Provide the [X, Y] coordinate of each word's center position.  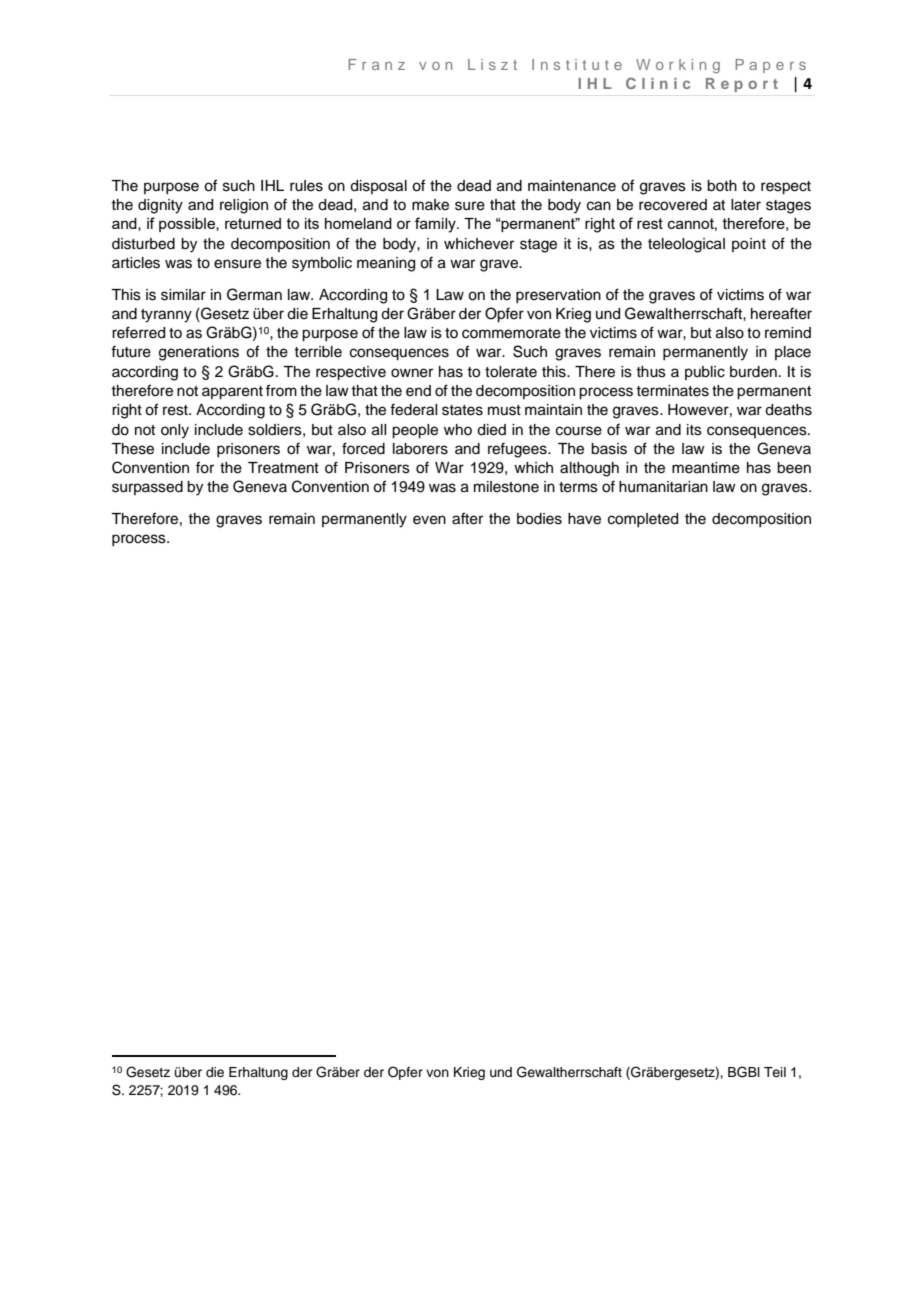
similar [183, 295]
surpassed [147, 488]
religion [244, 206]
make [430, 205]
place [793, 353]
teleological [686, 245]
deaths [788, 410]
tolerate [511, 372]
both [722, 186]
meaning [386, 264]
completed [643, 520]
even [429, 520]
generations [199, 353]
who [458, 429]
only [175, 431]
